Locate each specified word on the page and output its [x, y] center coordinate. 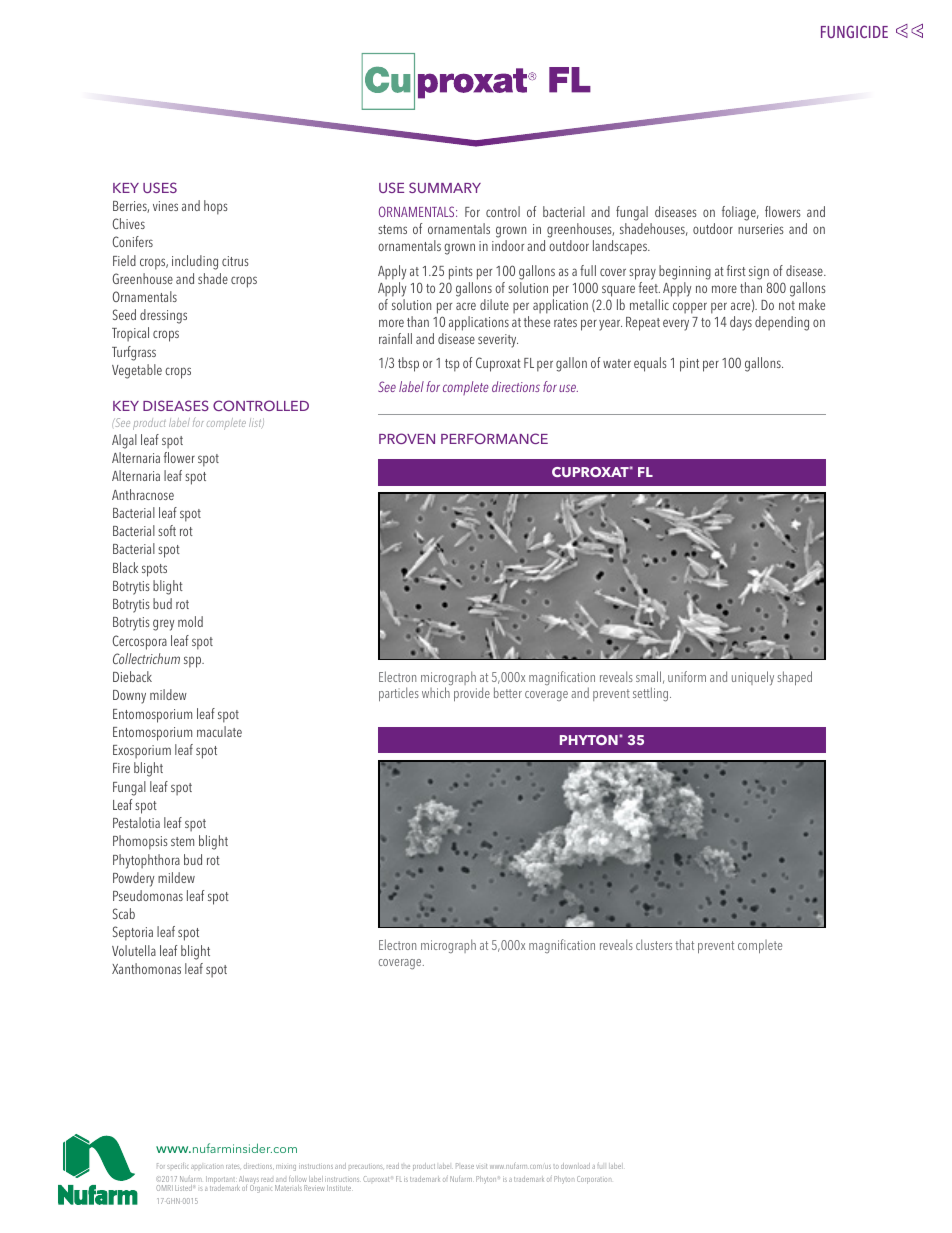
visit [481, 1166]
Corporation [593, 1180]
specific [178, 1166]
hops [215, 207]
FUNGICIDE [854, 31]
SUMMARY [445, 187]
